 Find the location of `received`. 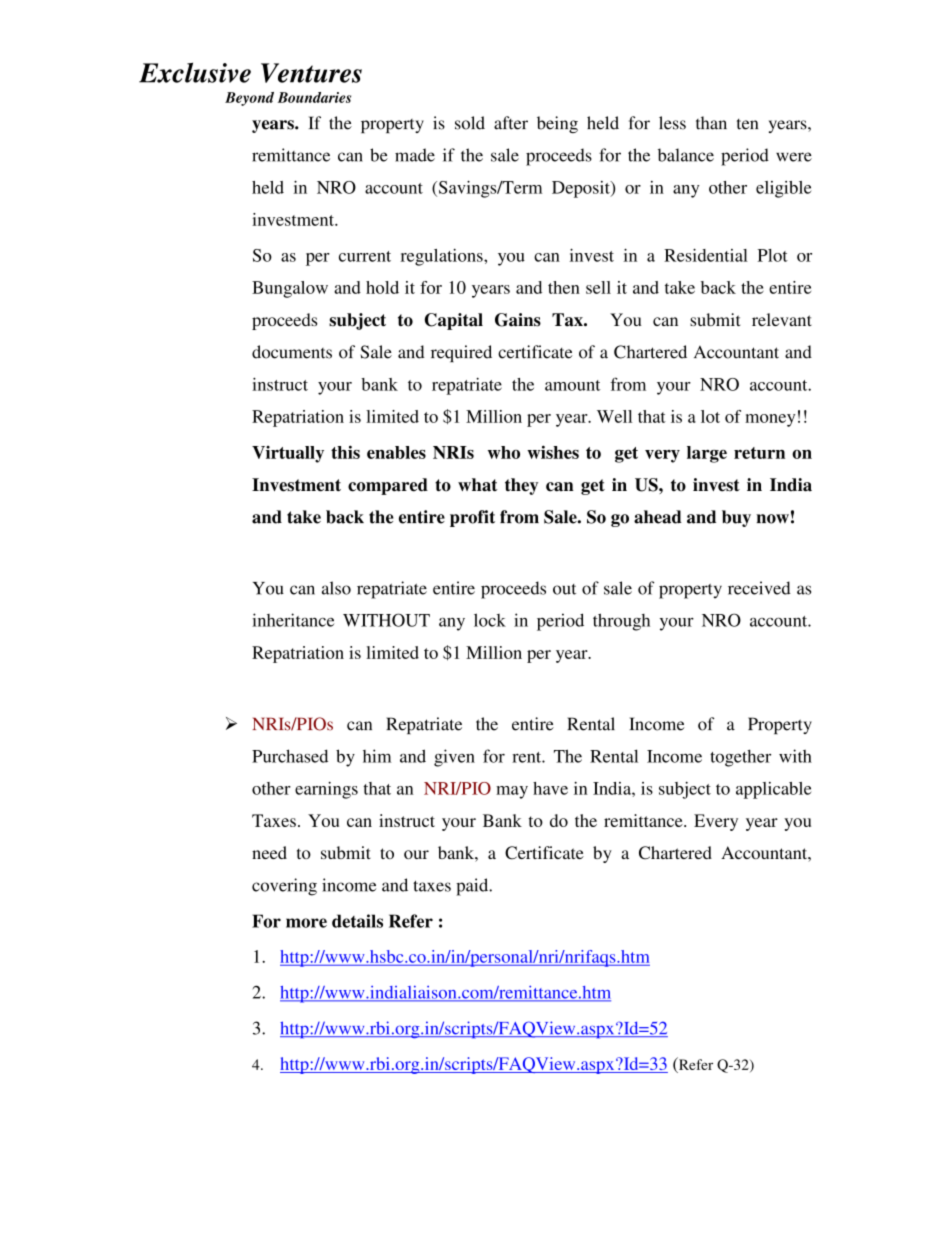

received is located at coordinates (759, 588).
